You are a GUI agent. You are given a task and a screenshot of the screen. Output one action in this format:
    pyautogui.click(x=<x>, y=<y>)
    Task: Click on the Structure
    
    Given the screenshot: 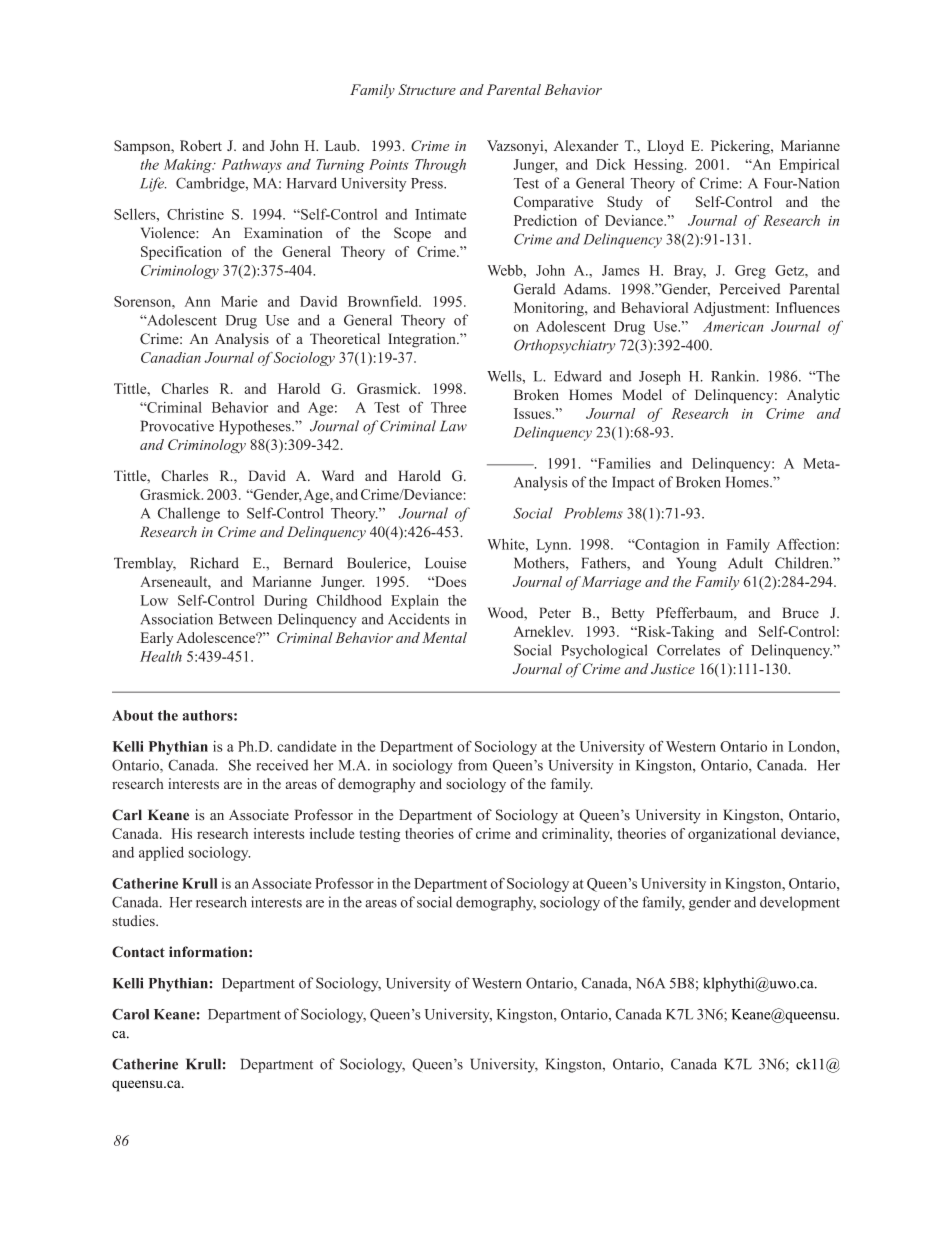 What is the action you would take?
    pyautogui.click(x=427, y=89)
